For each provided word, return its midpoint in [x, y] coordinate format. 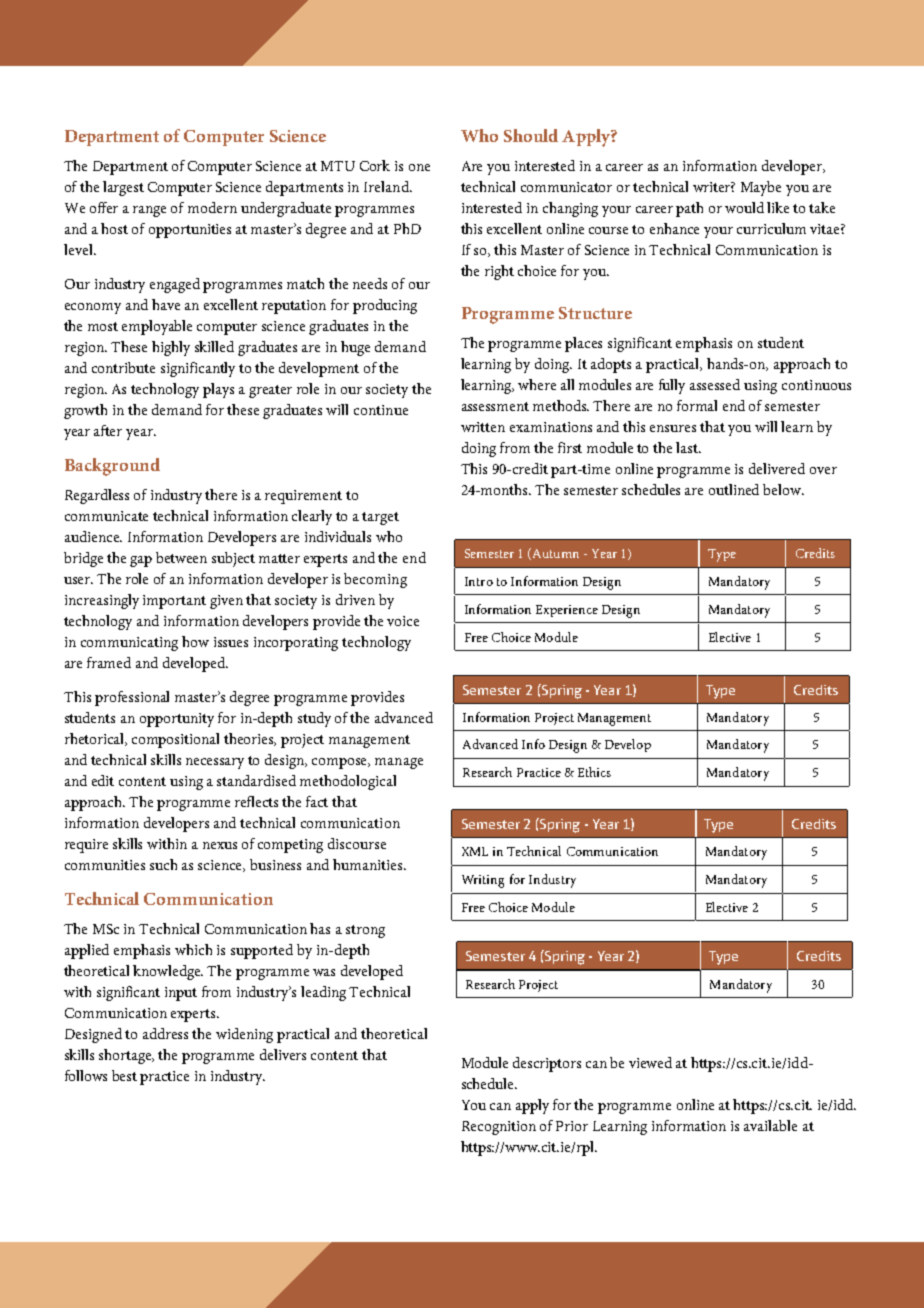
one [419, 167]
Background [112, 467]
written [483, 427]
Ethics [594, 772]
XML [475, 851]
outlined [734, 489]
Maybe [761, 188]
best [124, 1075]
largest [123, 188]
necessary [215, 763]
